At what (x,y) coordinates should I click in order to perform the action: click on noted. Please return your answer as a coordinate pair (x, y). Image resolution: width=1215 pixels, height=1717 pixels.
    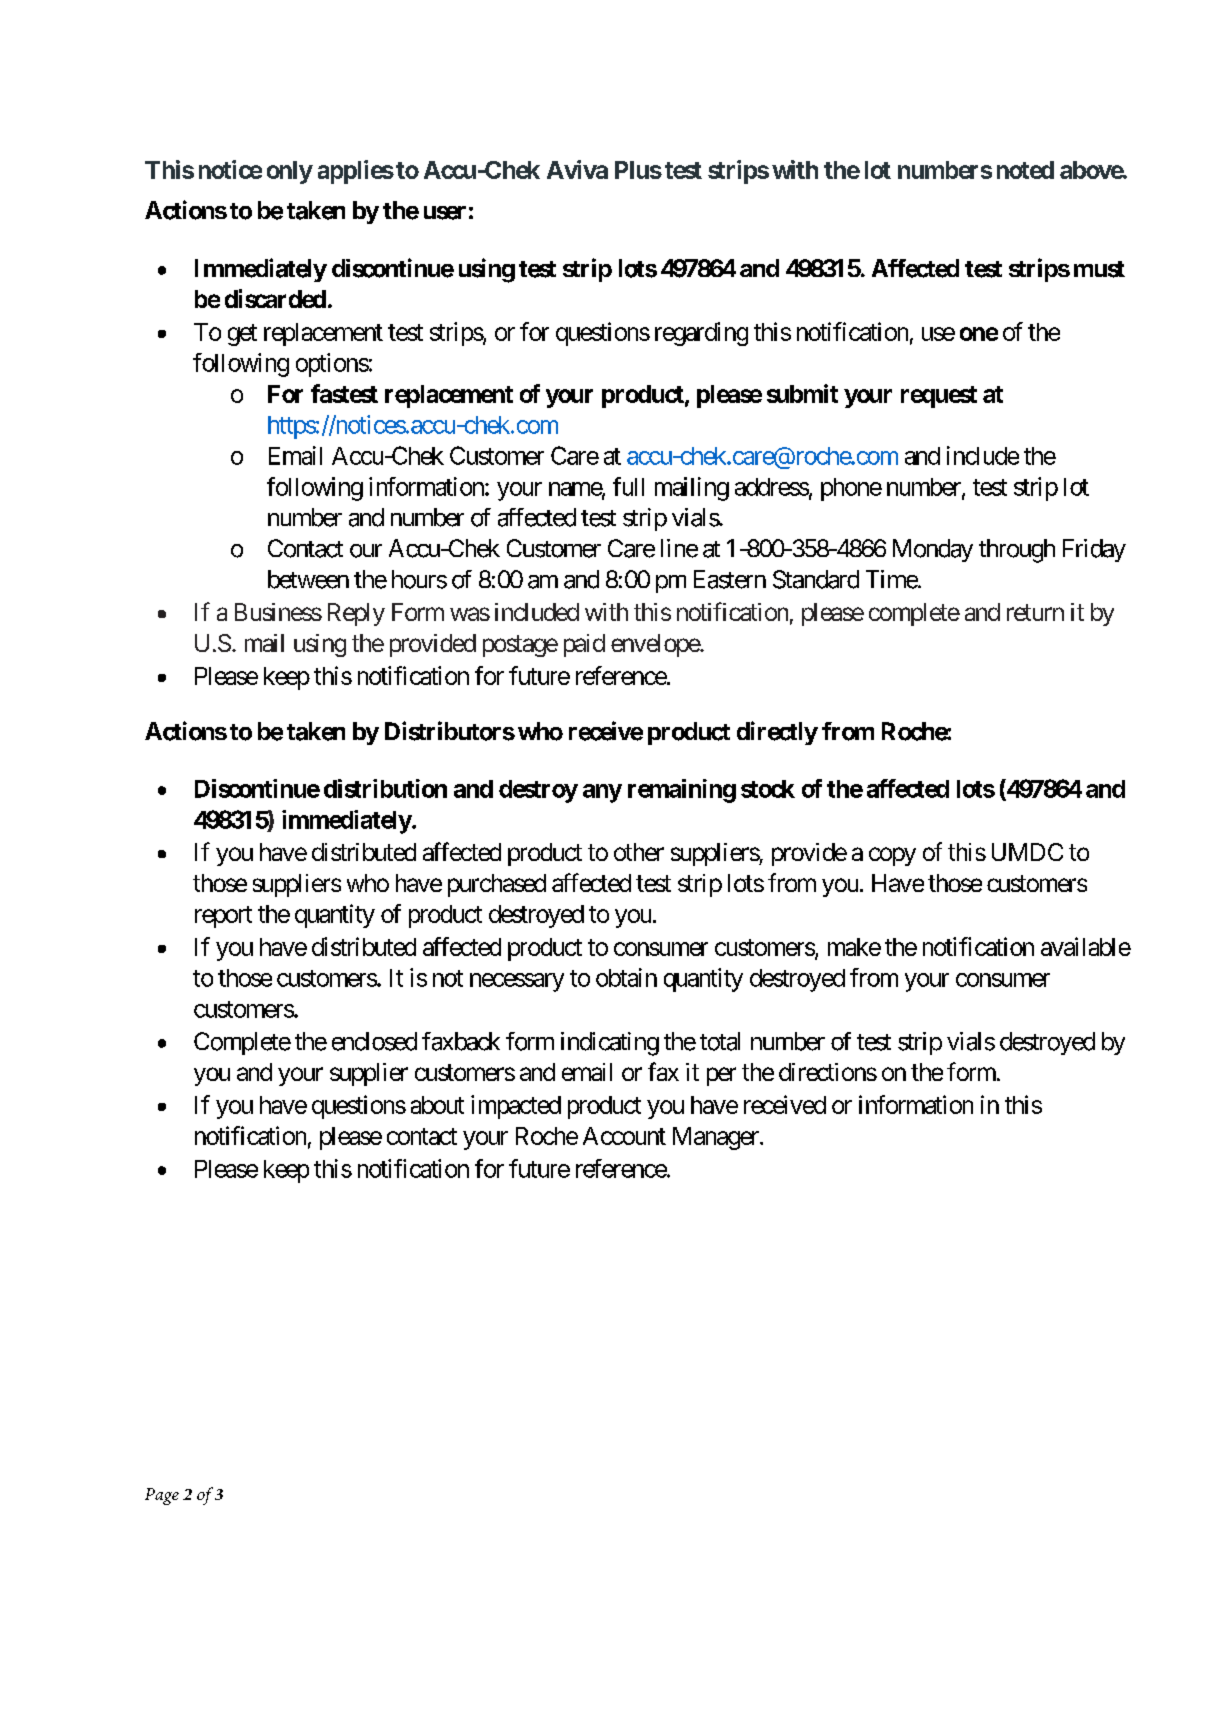
    Looking at the image, I should click on (1025, 170).
